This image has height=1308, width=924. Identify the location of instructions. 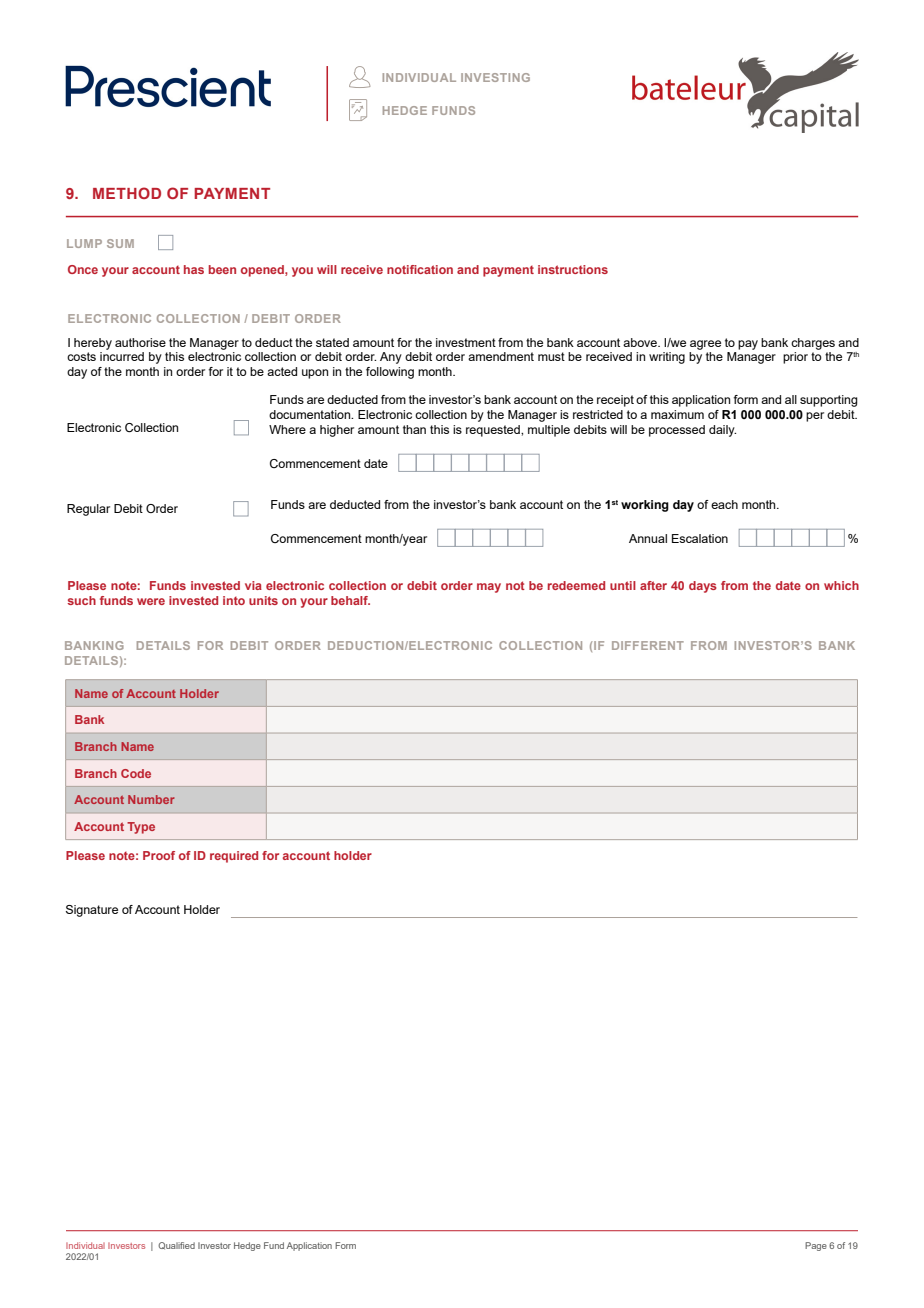
(573, 269).
